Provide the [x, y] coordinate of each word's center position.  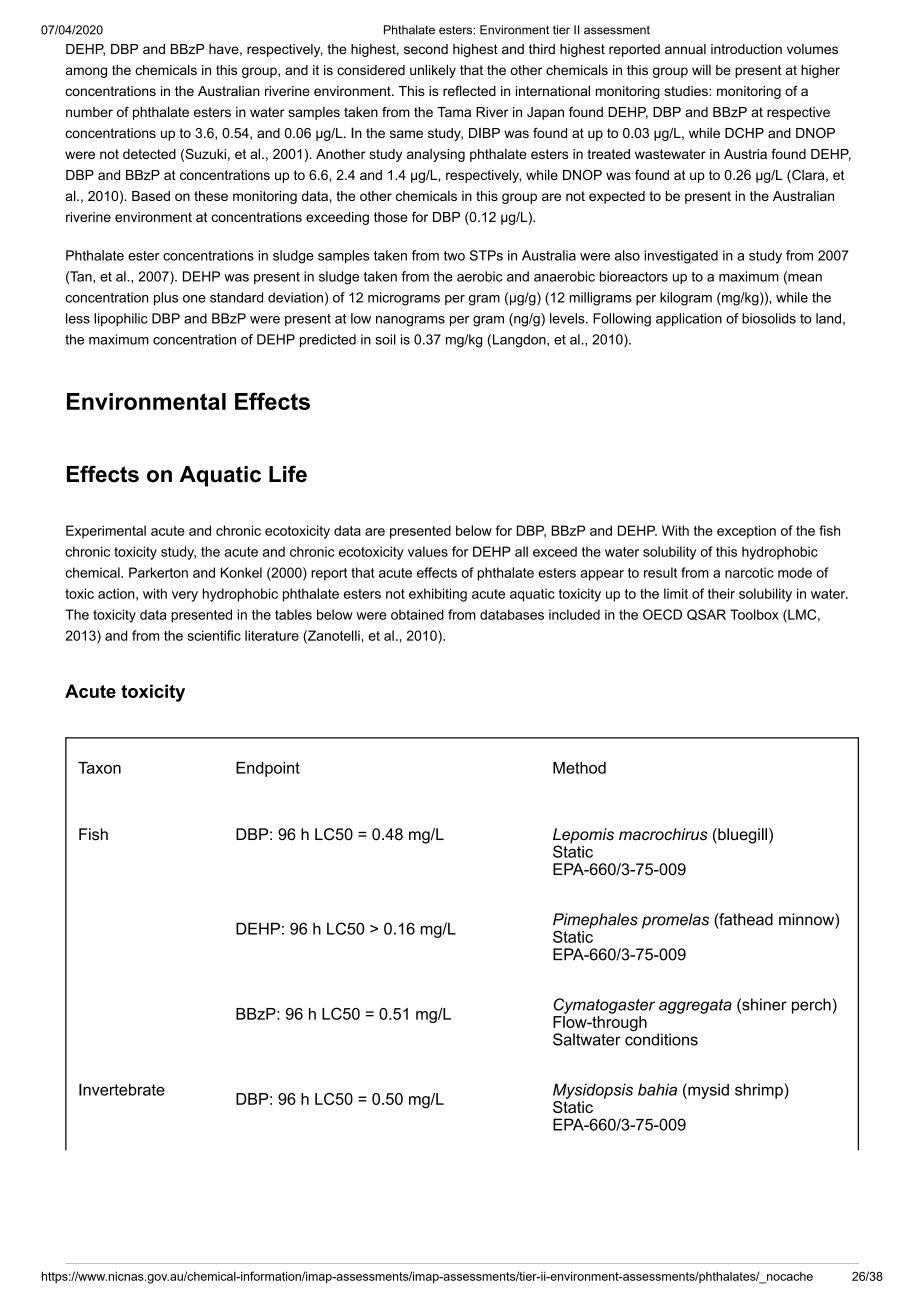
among [86, 72]
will [701, 70]
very [185, 596]
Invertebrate [122, 1089]
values [428, 551]
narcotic [749, 572]
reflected [469, 90]
